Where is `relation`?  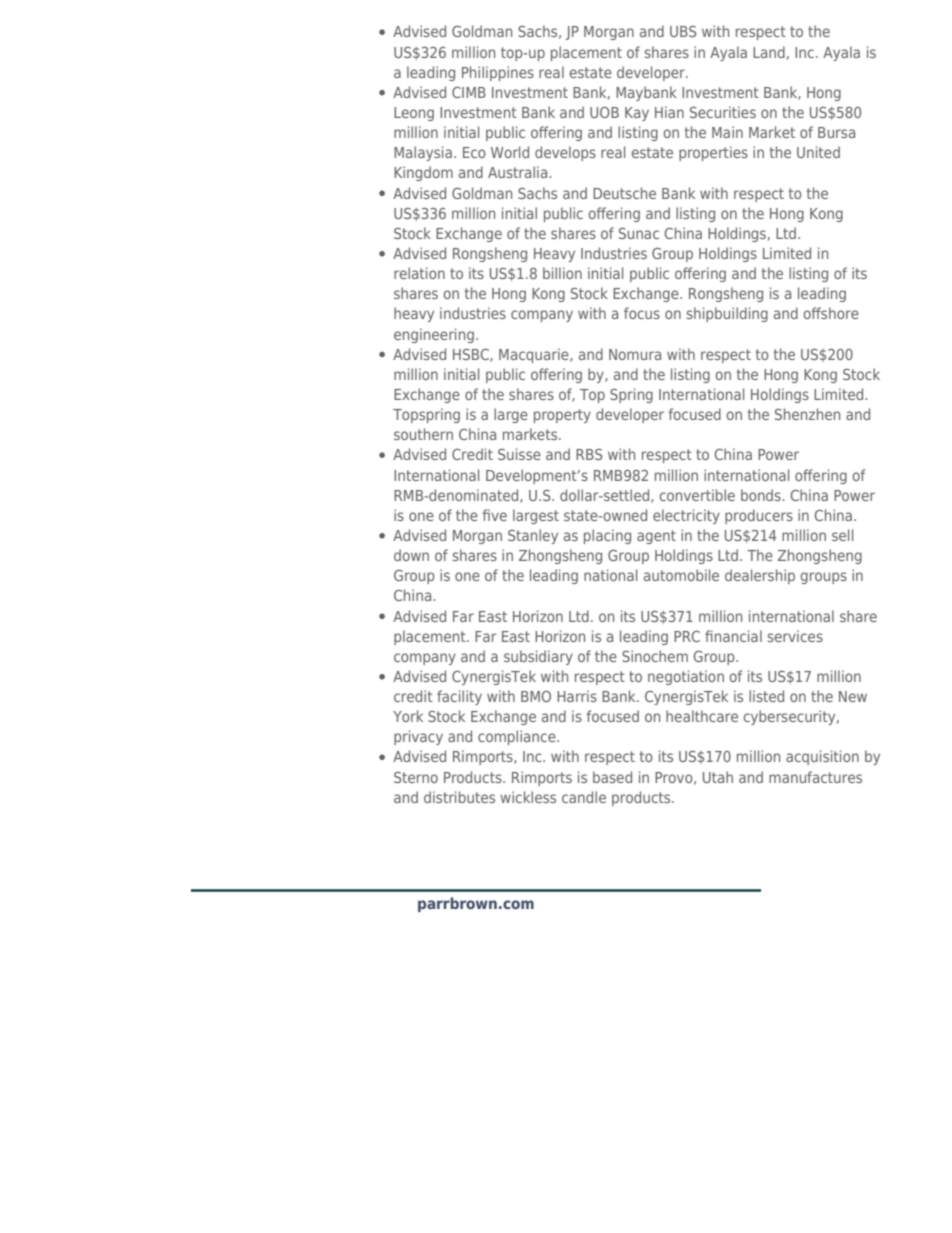
relation is located at coordinates (419, 273).
